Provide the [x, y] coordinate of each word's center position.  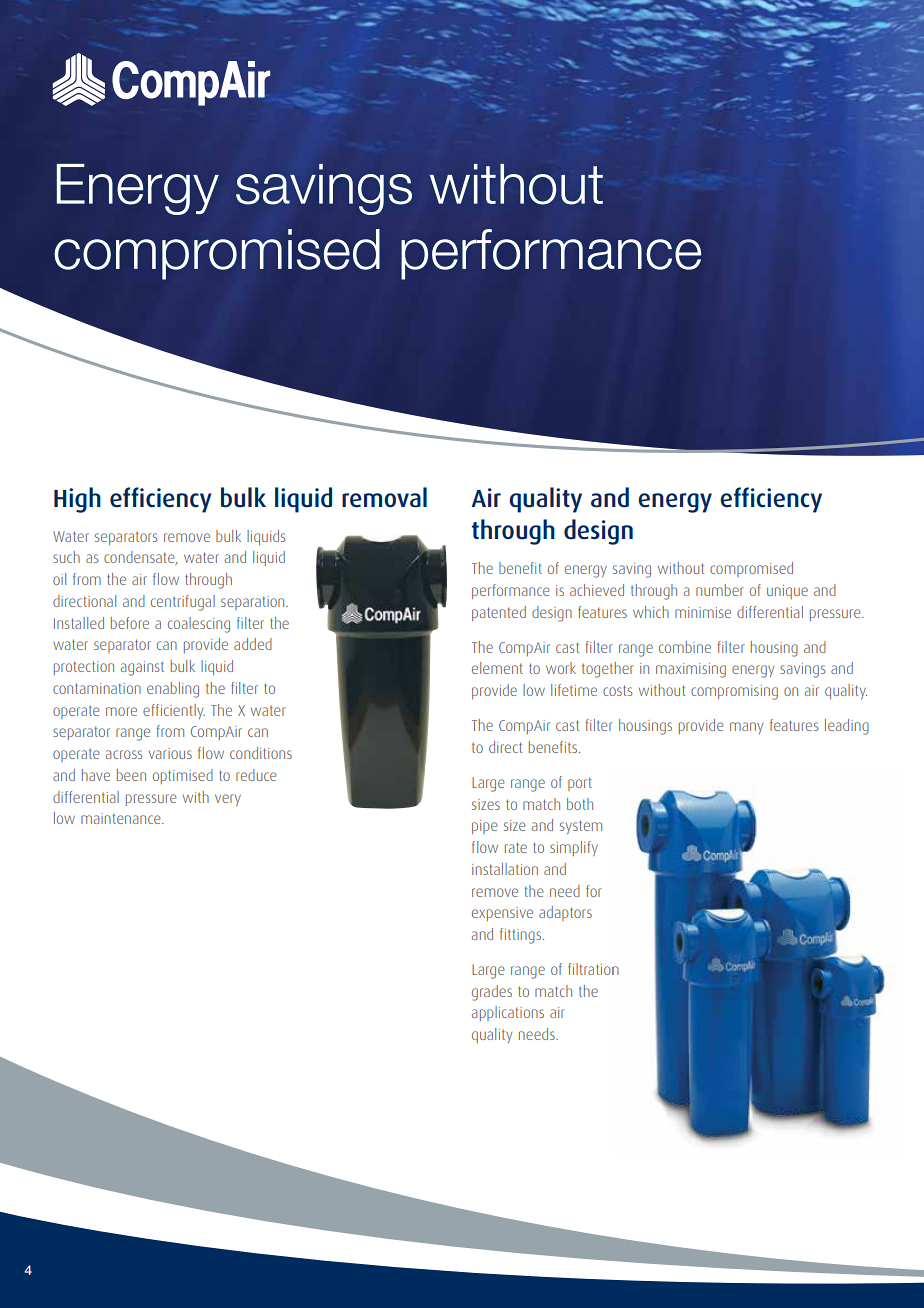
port [580, 784]
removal [384, 497]
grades [492, 993]
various [170, 753]
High [77, 500]
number [720, 590]
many [746, 728]
